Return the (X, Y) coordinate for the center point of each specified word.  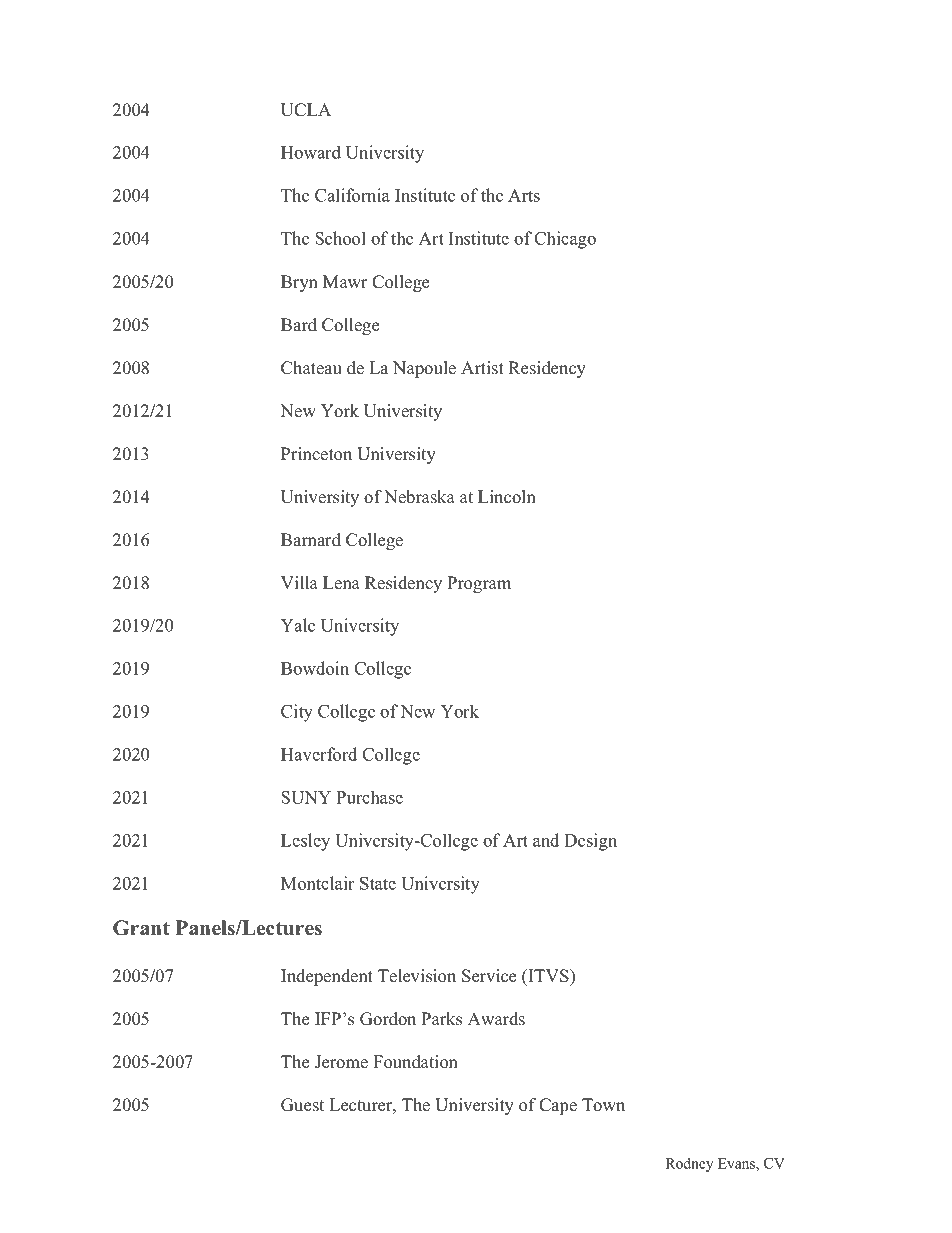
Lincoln (507, 497)
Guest (302, 1105)
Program (479, 584)
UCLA (306, 110)
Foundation (415, 1062)
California (352, 195)
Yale (298, 625)
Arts (524, 195)
